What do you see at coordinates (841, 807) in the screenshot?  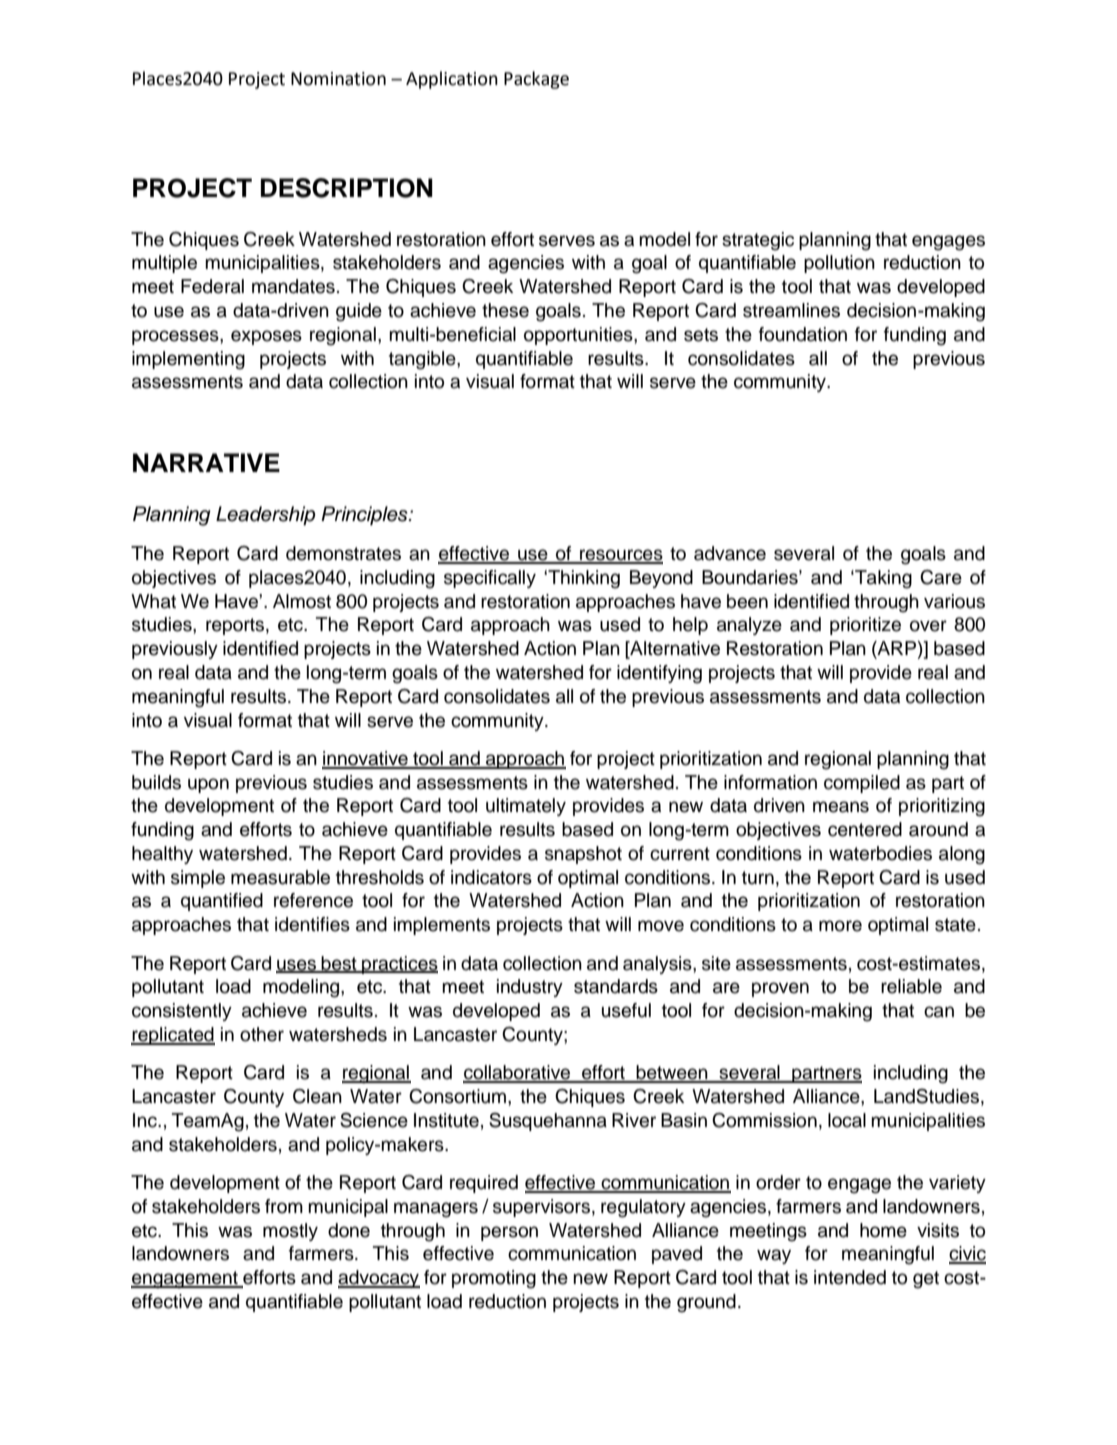 I see `means` at bounding box center [841, 807].
